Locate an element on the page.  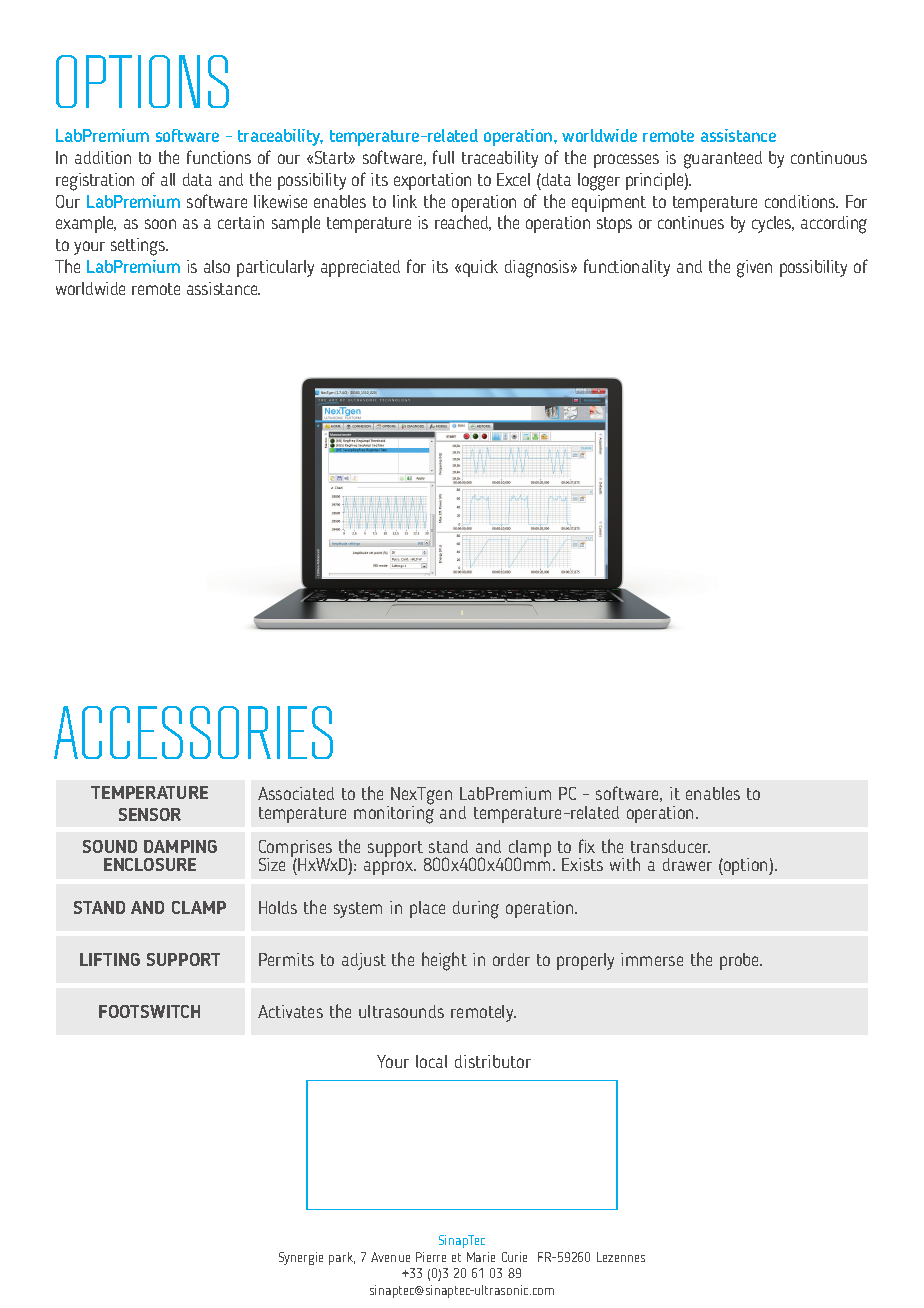
ENCLOSURE is located at coordinates (150, 864).
